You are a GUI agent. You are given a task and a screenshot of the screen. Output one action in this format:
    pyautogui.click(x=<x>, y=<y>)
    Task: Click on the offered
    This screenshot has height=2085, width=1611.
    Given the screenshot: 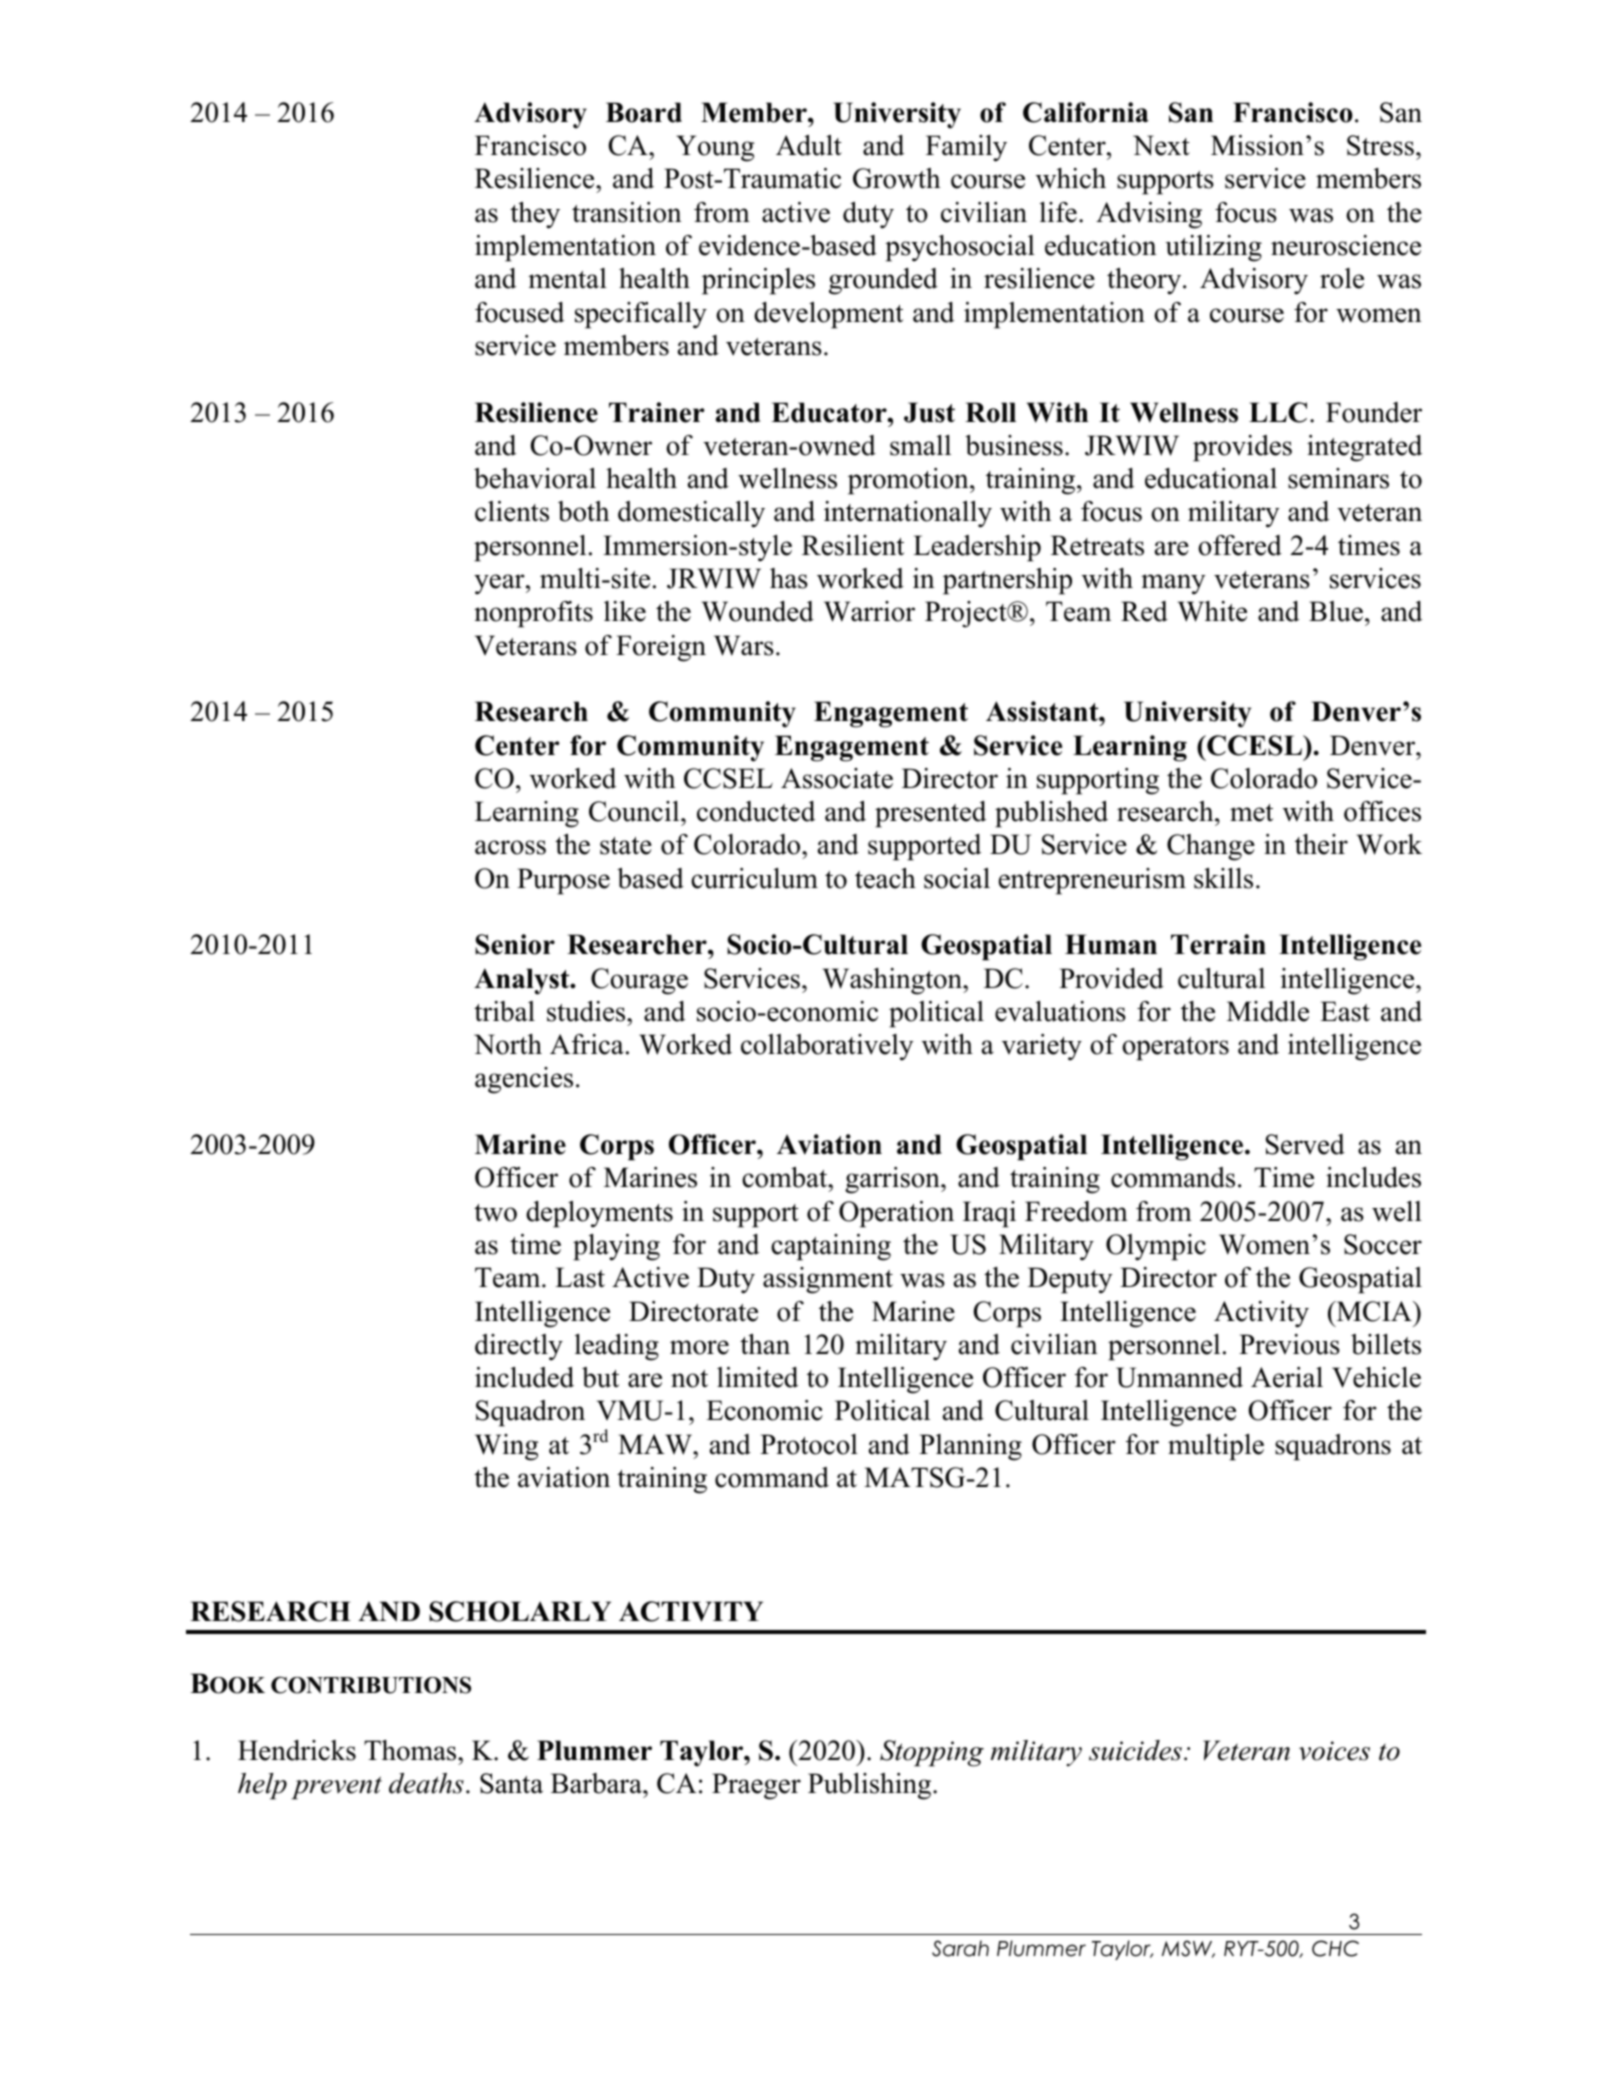 What is the action you would take?
    pyautogui.click(x=1240, y=545)
